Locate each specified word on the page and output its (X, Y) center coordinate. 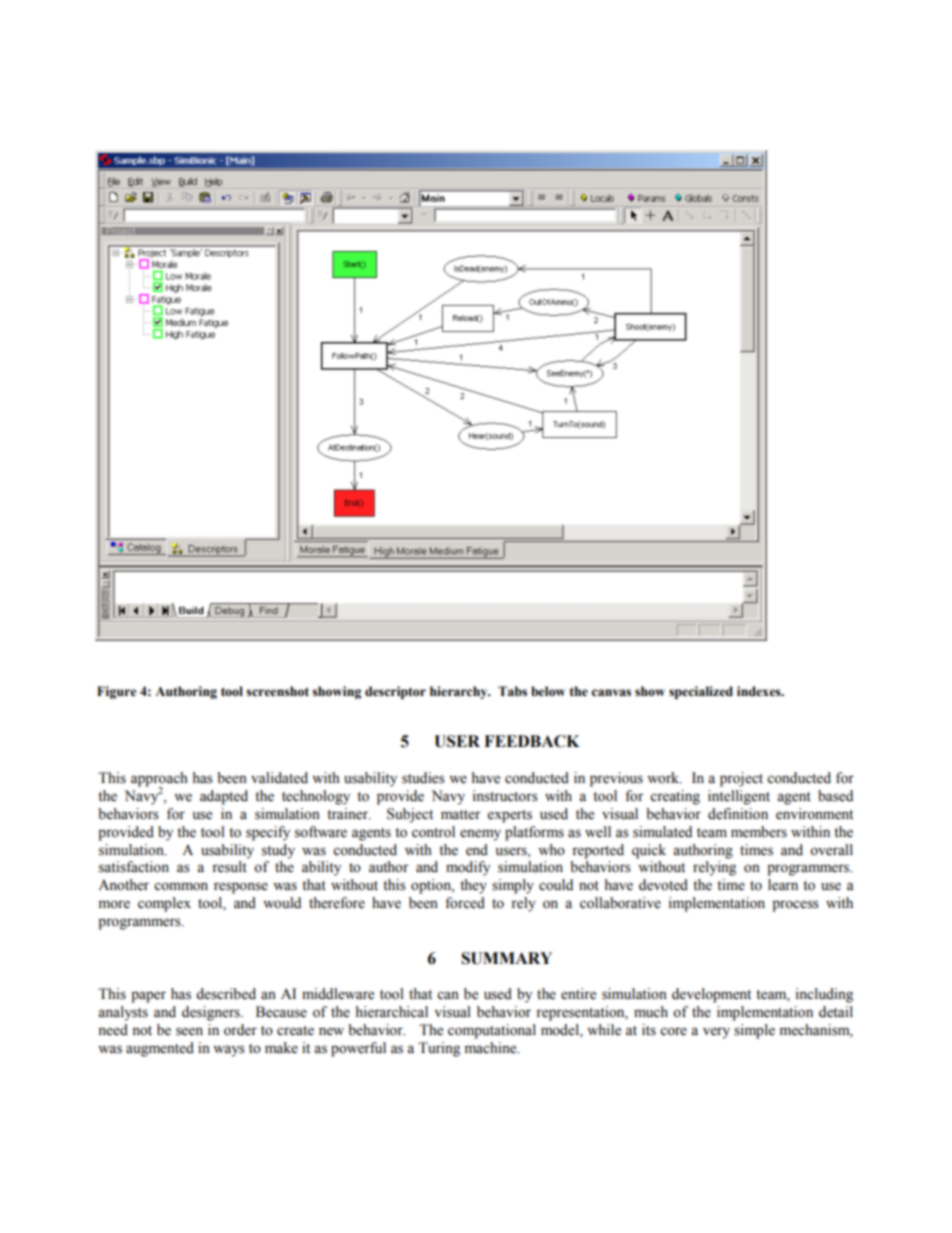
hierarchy (460, 692)
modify (468, 868)
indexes (760, 691)
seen (189, 1031)
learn (783, 885)
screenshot (277, 691)
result (229, 867)
